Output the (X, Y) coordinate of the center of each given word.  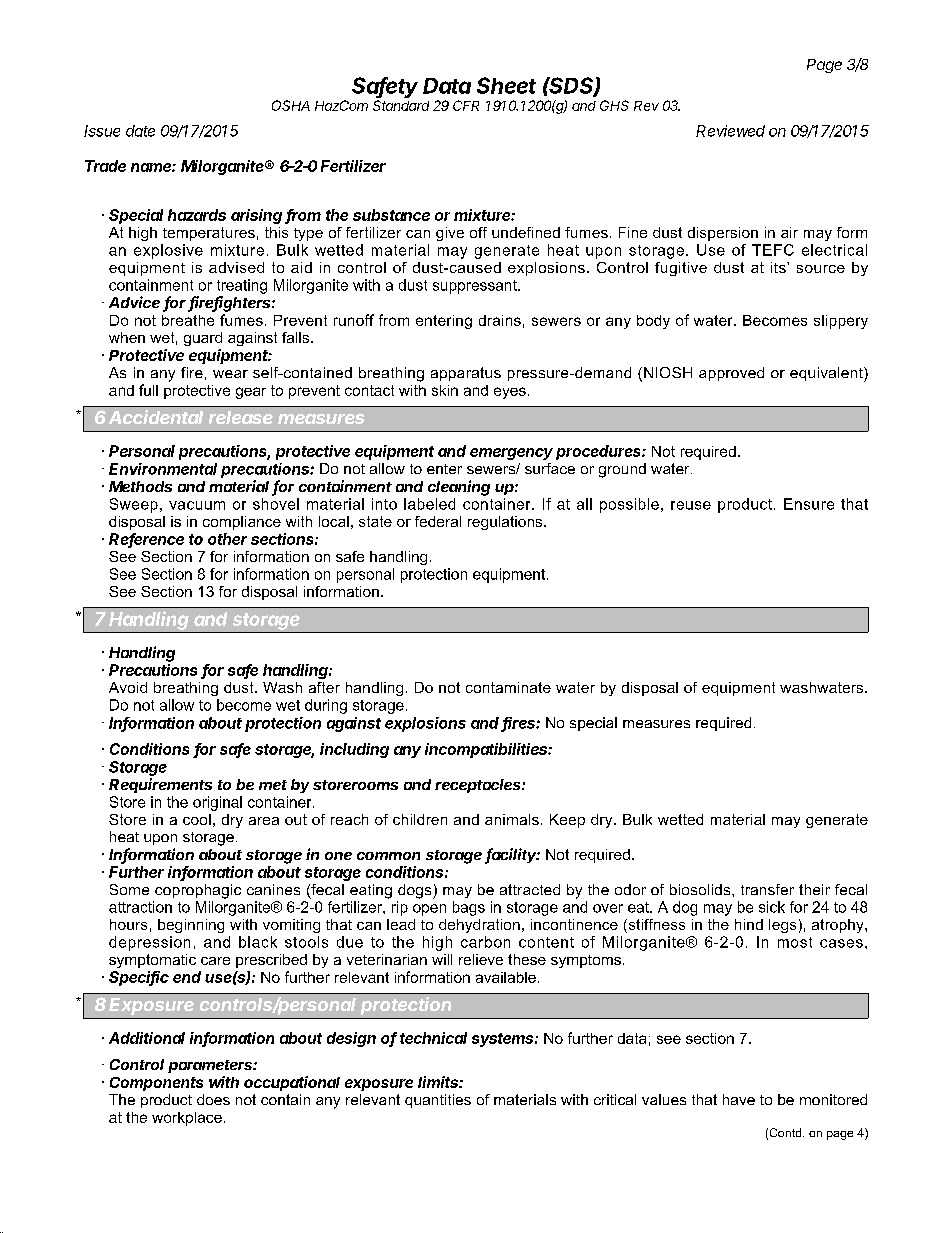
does (213, 1099)
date (140, 131)
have (739, 1099)
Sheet (506, 85)
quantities (438, 1101)
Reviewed (730, 131)
